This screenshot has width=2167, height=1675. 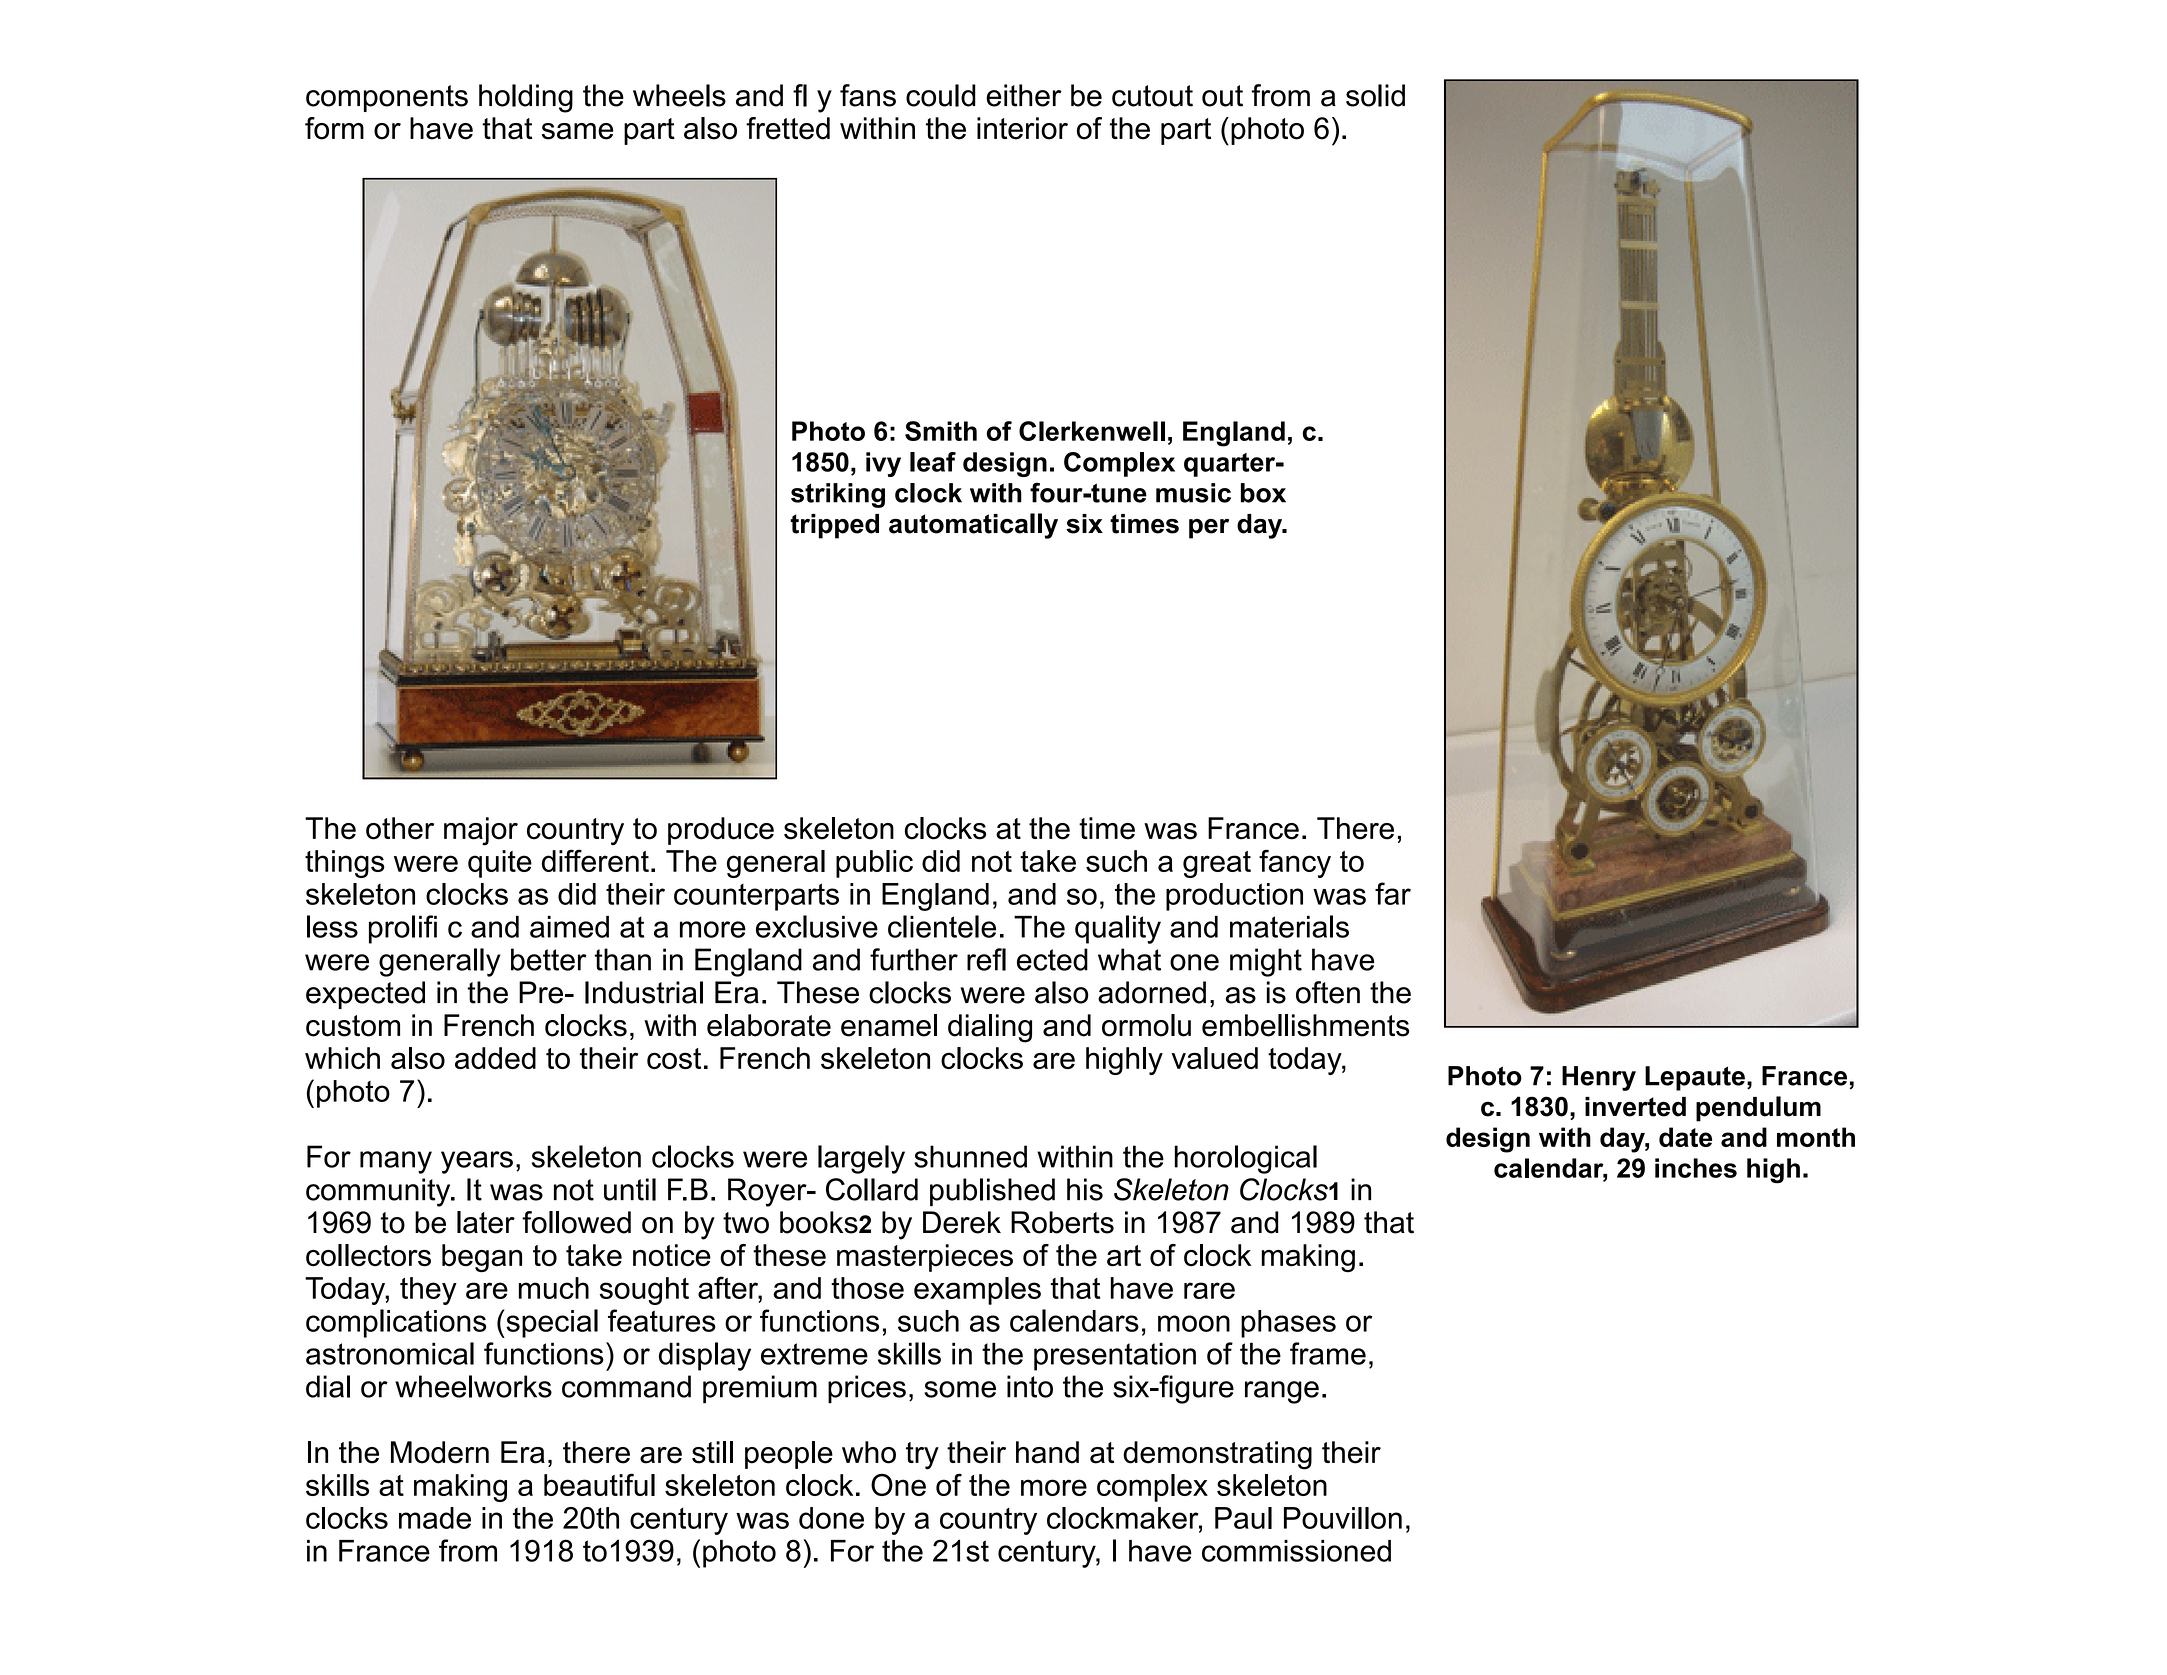 What do you see at coordinates (1296, 1551) in the screenshot?
I see `commissioned` at bounding box center [1296, 1551].
